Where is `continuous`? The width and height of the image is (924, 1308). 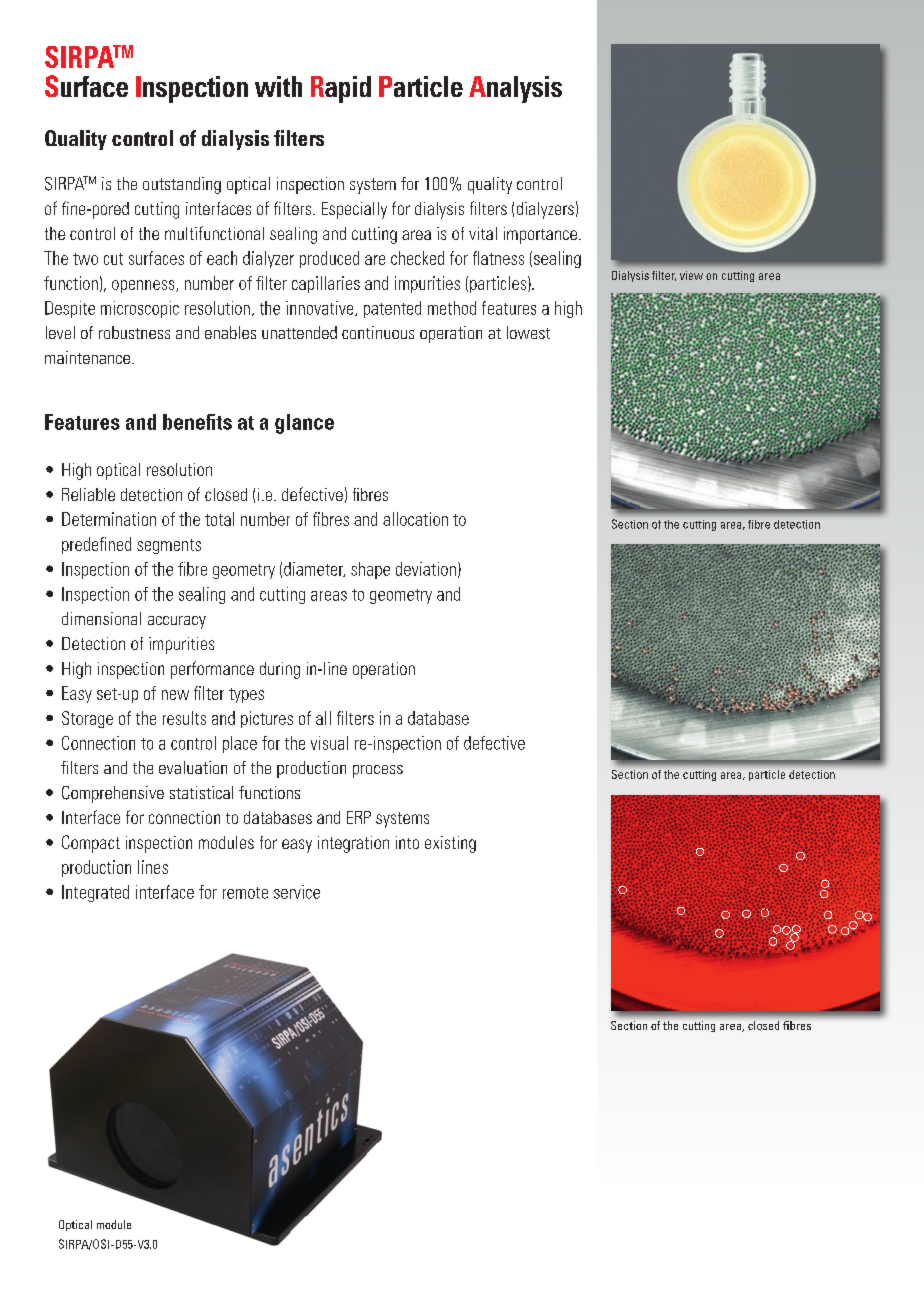
continuous is located at coordinates (378, 332).
